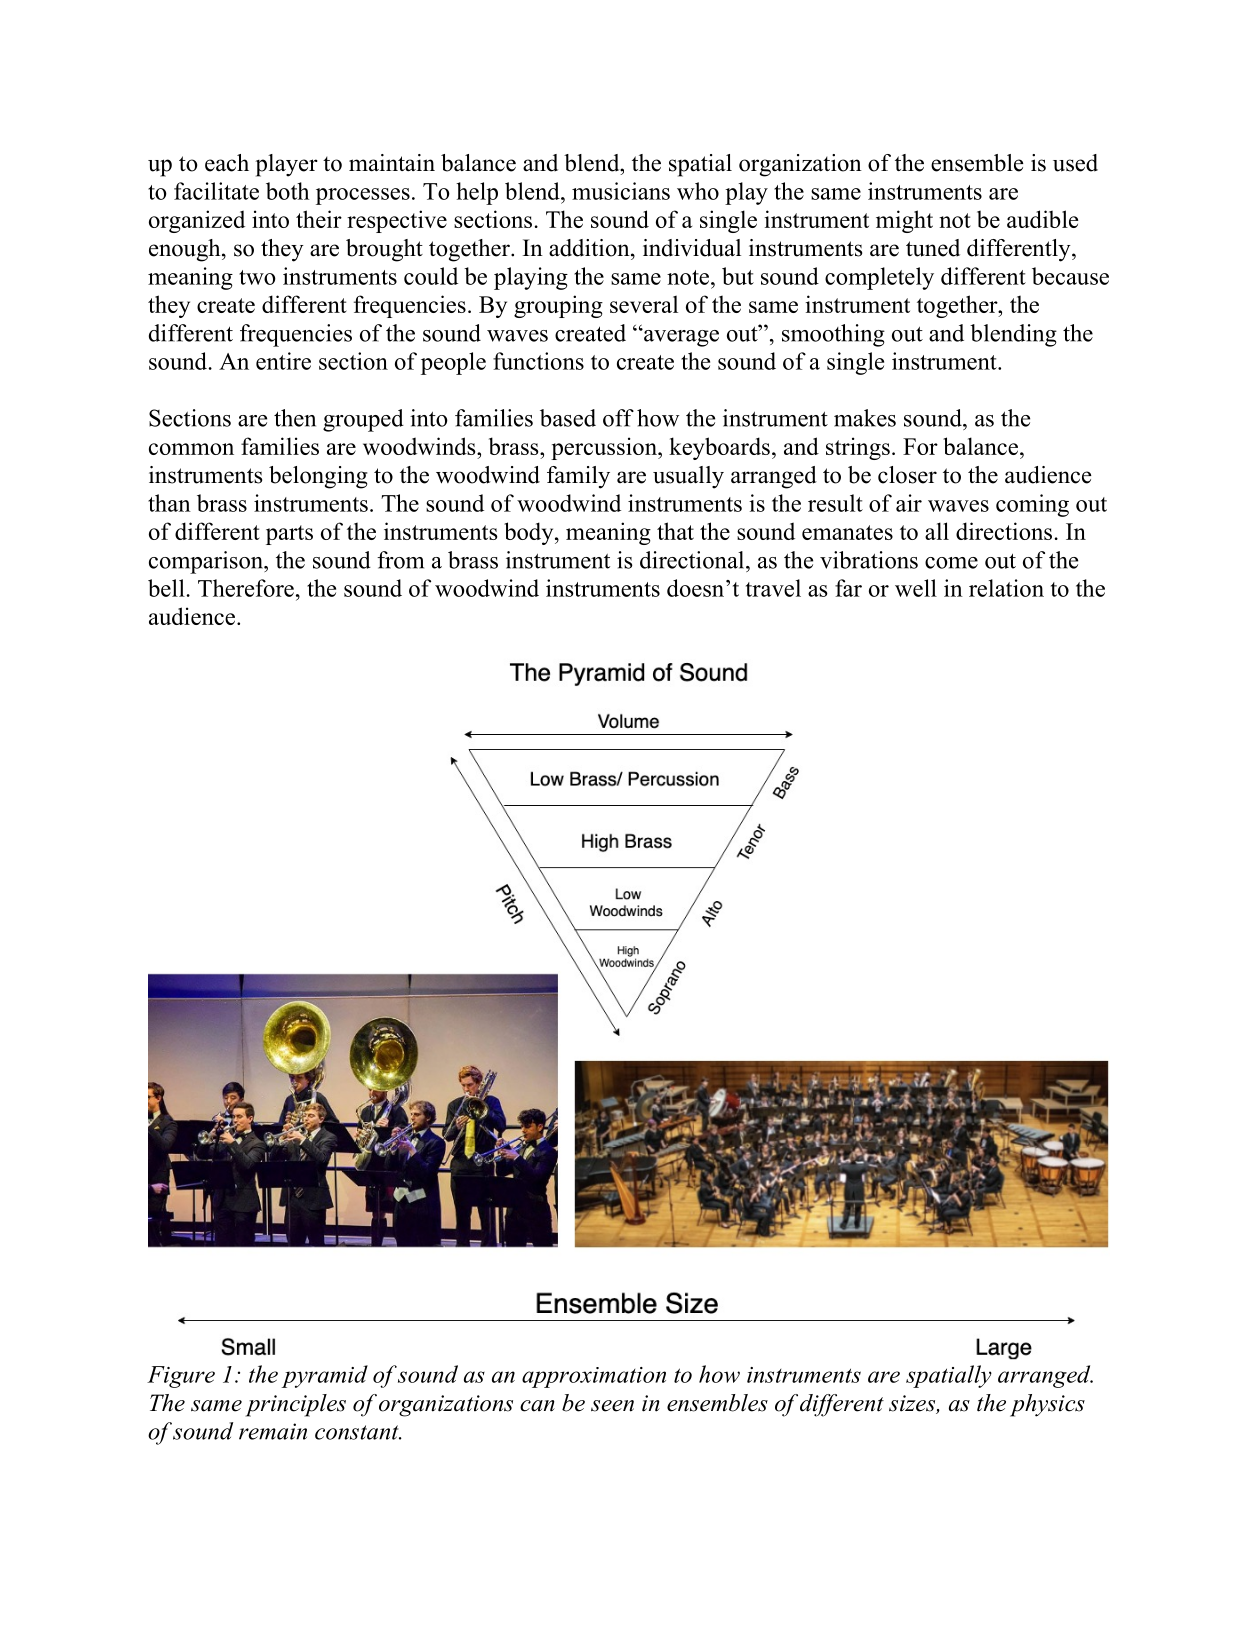  Describe the element at coordinates (773, 588) in the screenshot. I see `travel` at that location.
